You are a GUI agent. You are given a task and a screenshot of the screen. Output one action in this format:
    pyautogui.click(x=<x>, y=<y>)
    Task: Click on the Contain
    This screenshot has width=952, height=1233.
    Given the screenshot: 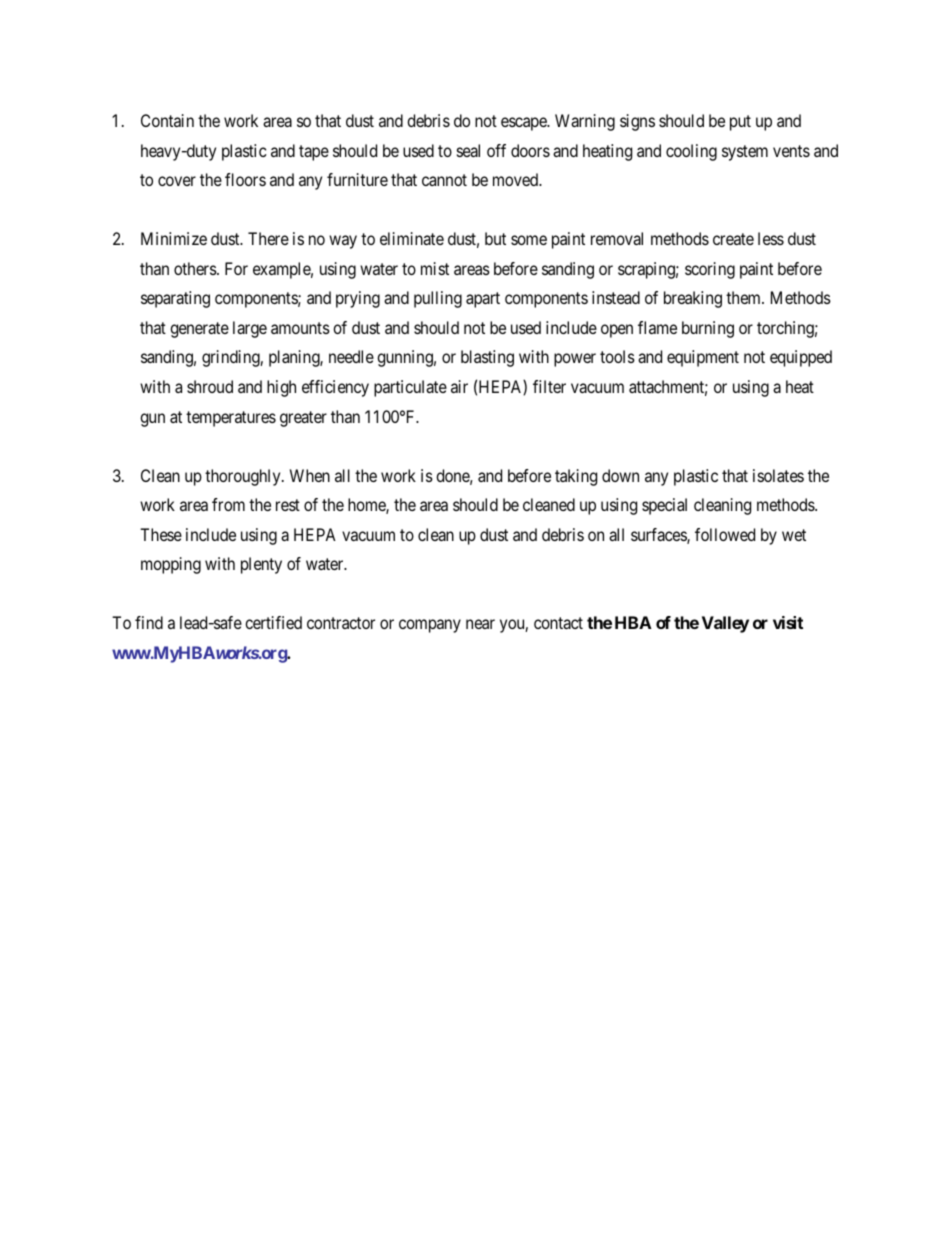 What is the action you would take?
    pyautogui.click(x=167, y=120)
